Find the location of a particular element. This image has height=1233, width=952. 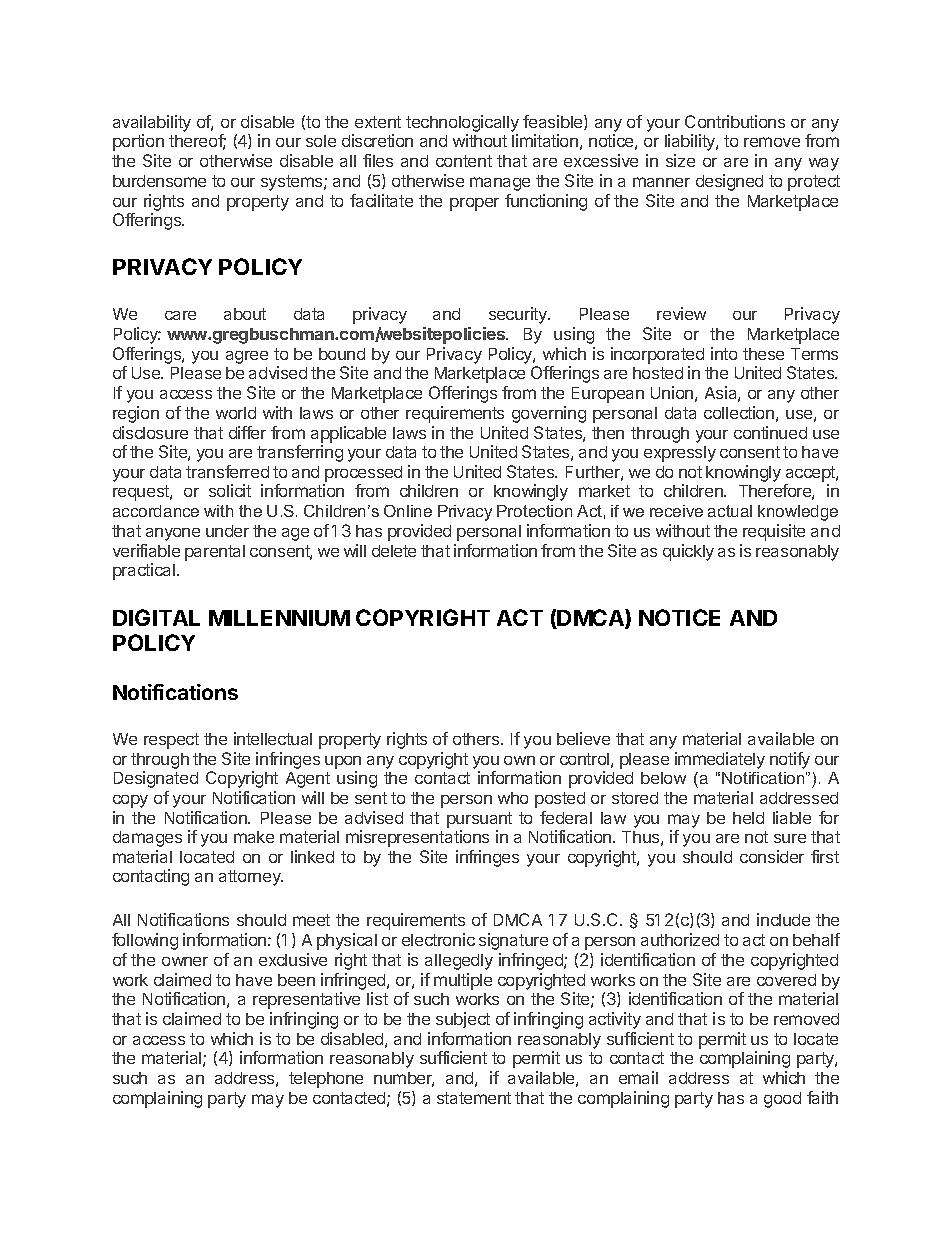

telephone is located at coordinates (326, 1080).
